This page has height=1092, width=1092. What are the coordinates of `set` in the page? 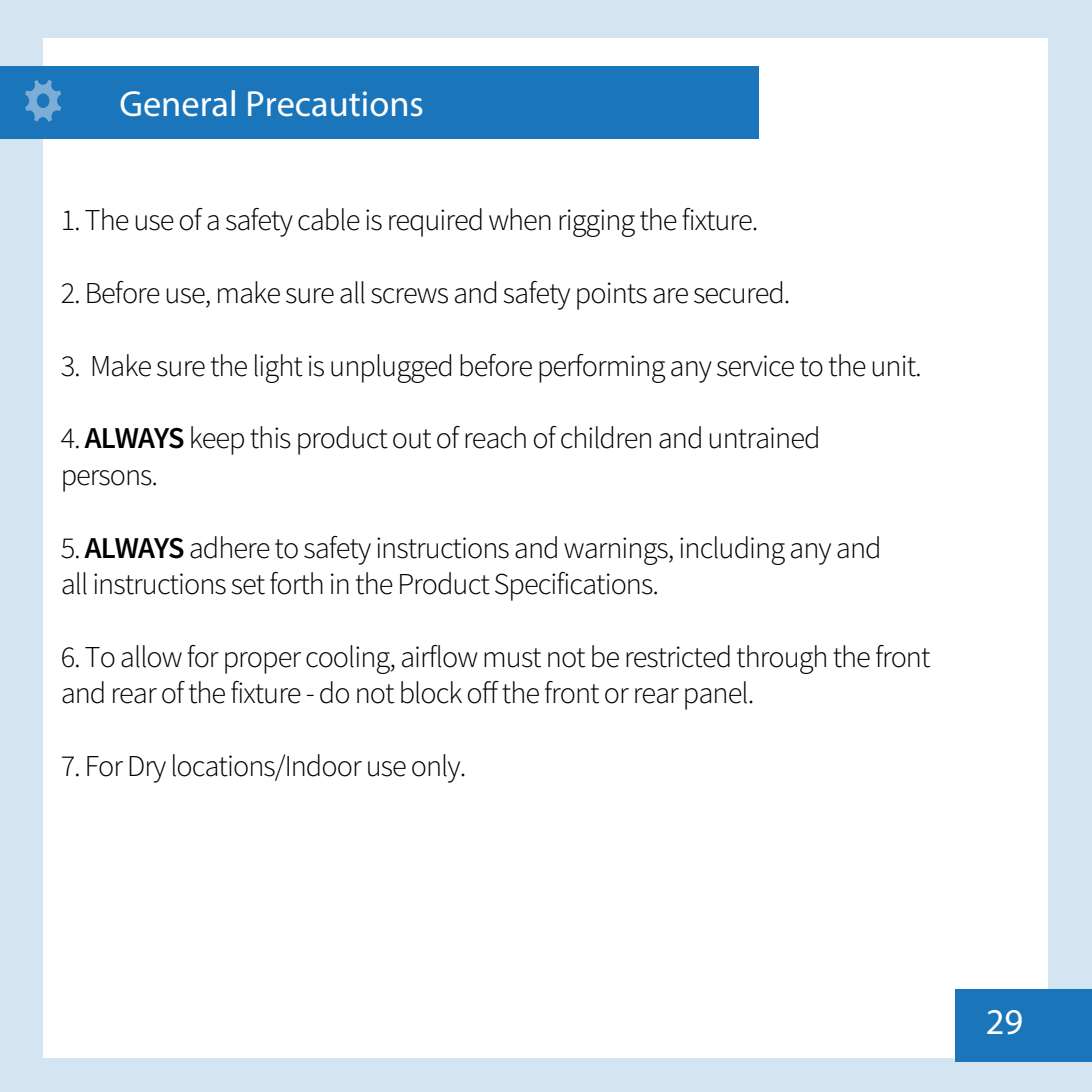 It's located at (248, 585).
